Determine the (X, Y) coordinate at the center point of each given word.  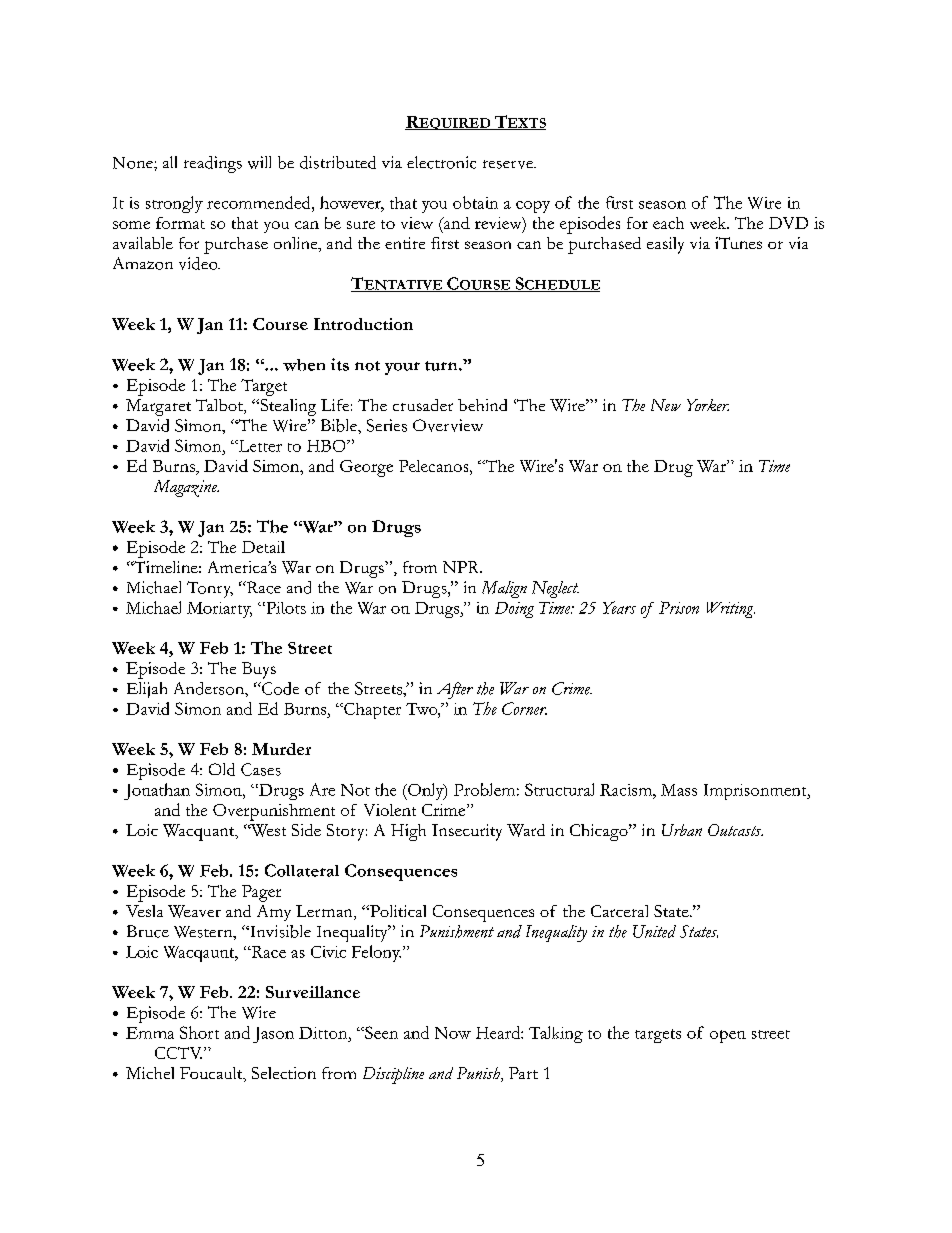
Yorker (708, 405)
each (668, 223)
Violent (390, 810)
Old (222, 769)
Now (453, 1033)
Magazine (186, 488)
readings (213, 164)
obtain (475, 202)
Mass (679, 790)
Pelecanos (435, 466)
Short (199, 1032)
